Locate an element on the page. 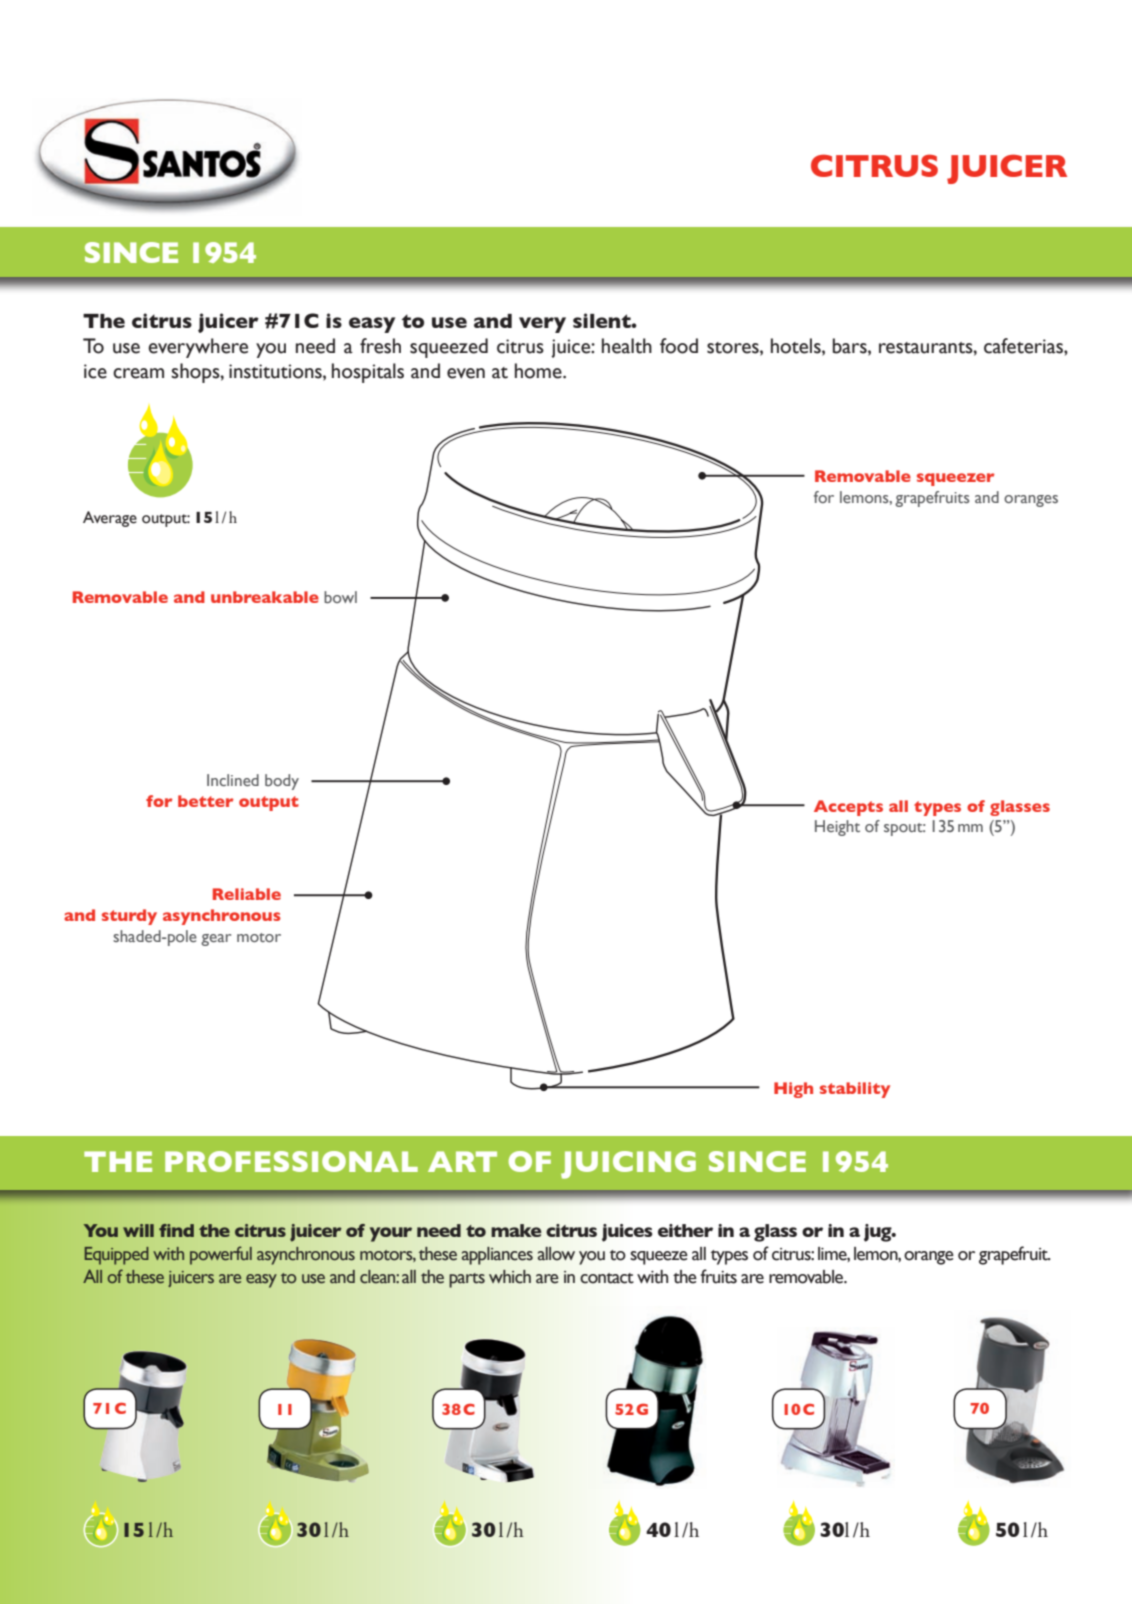 The image size is (1132, 1604). either is located at coordinates (685, 1230).
